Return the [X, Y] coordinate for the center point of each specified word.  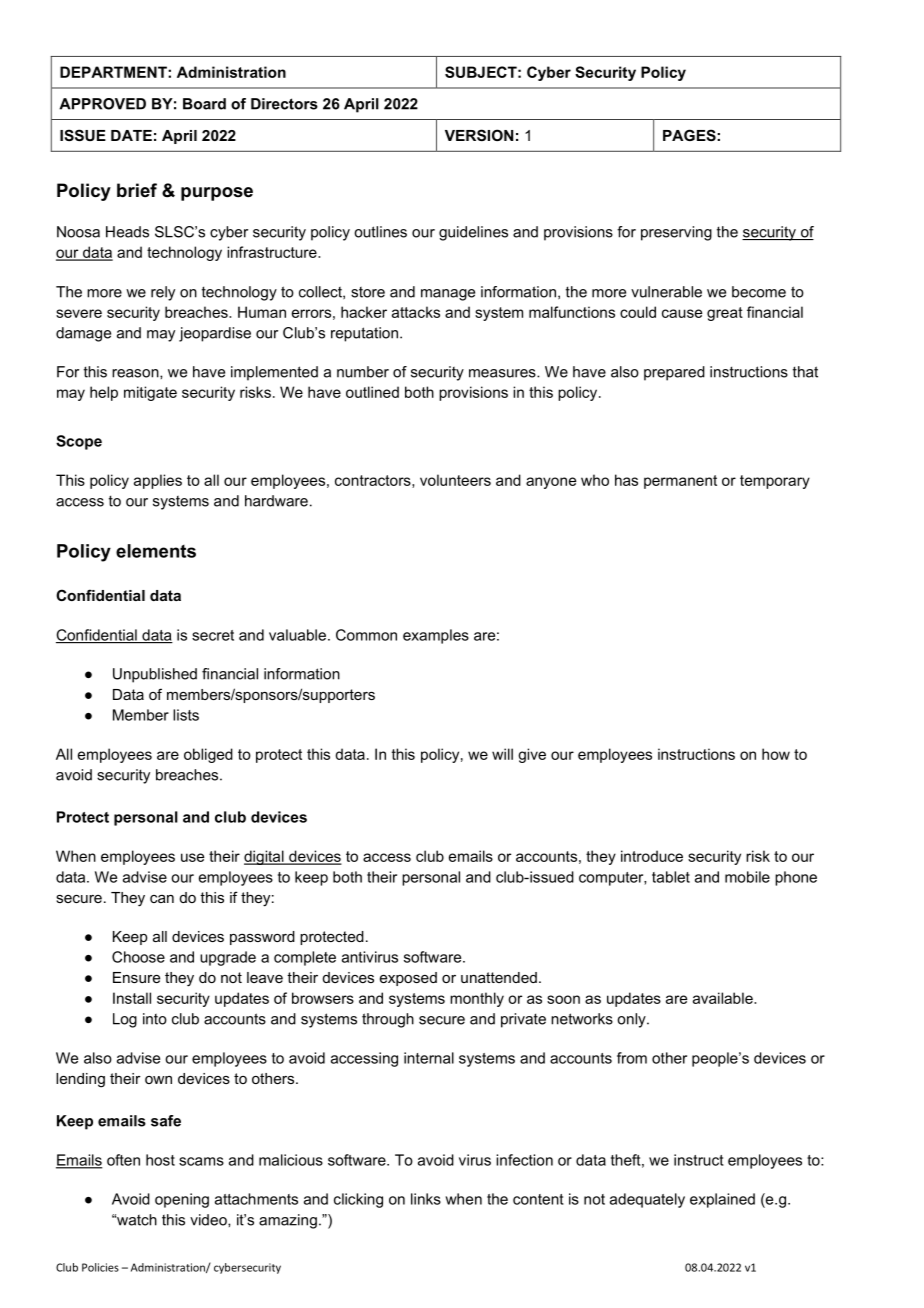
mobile [747, 877]
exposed [408, 979]
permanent [680, 482]
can [162, 899]
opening [182, 1200]
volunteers [455, 480]
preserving [676, 233]
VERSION [479, 135]
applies [158, 481]
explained [722, 1200]
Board [204, 104]
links [426, 1199]
